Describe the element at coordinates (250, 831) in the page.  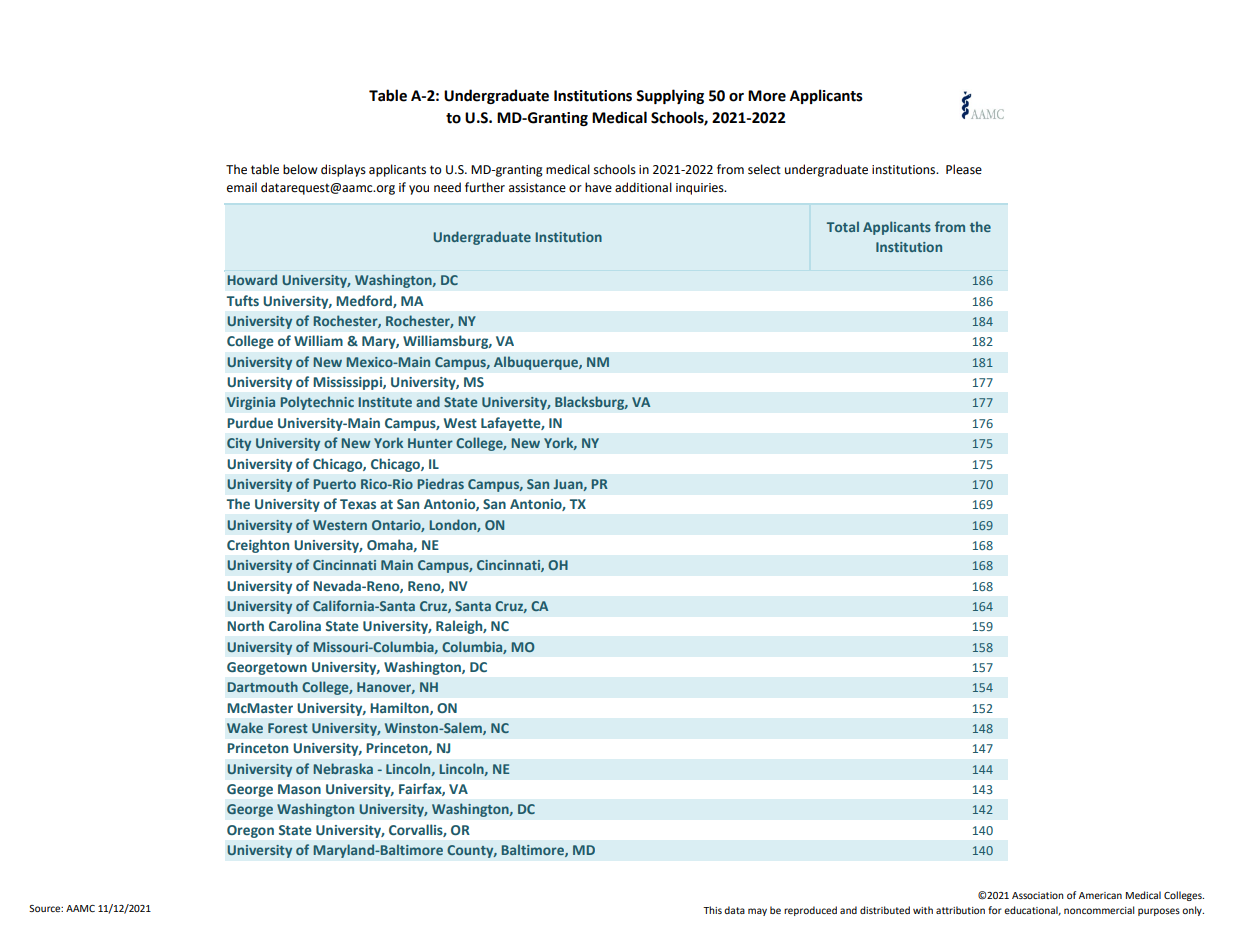
I see `Oregon` at that location.
